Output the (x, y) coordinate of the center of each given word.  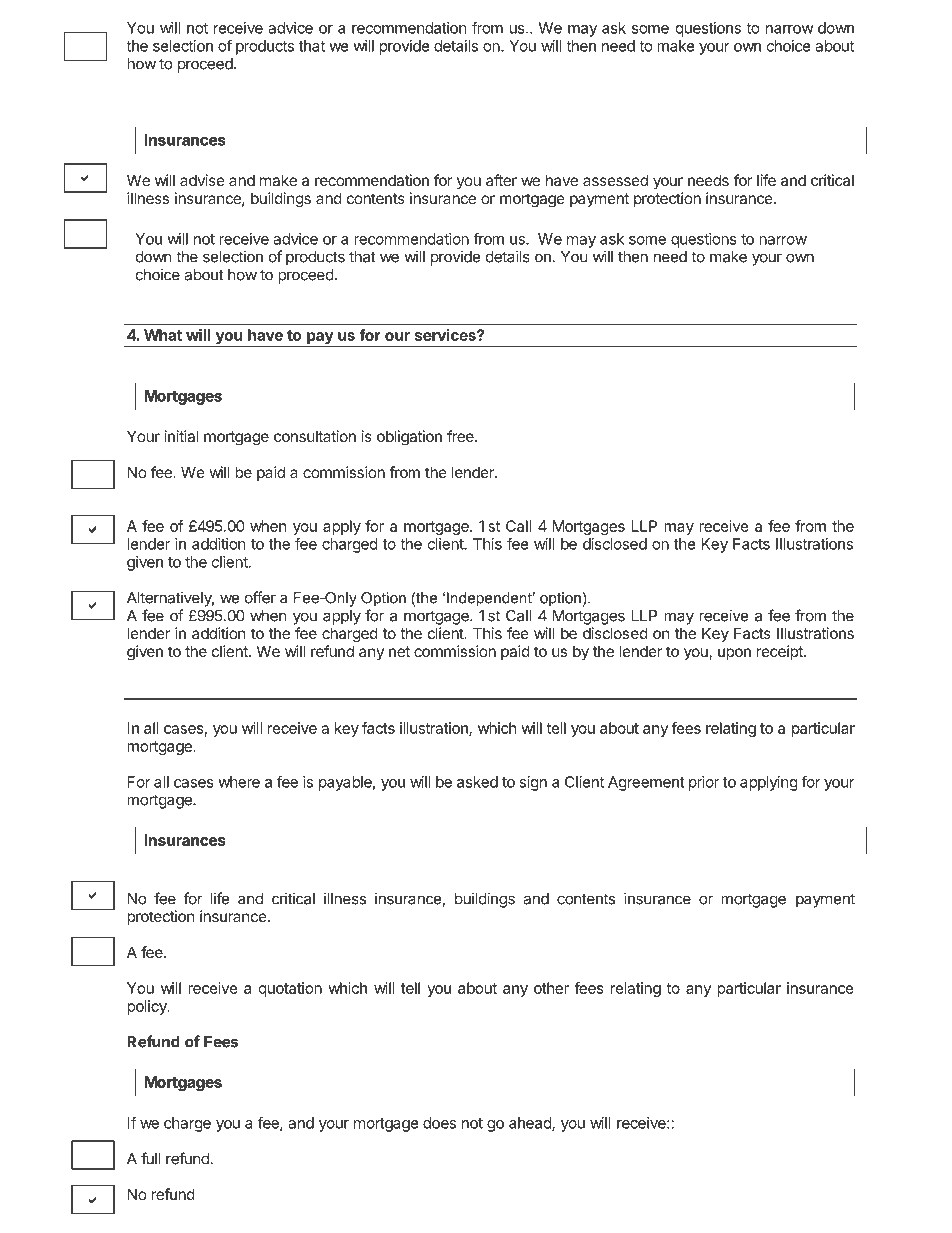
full (150, 1158)
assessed (615, 180)
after (501, 180)
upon (734, 654)
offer (260, 597)
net (399, 651)
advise (202, 180)
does (439, 1123)
